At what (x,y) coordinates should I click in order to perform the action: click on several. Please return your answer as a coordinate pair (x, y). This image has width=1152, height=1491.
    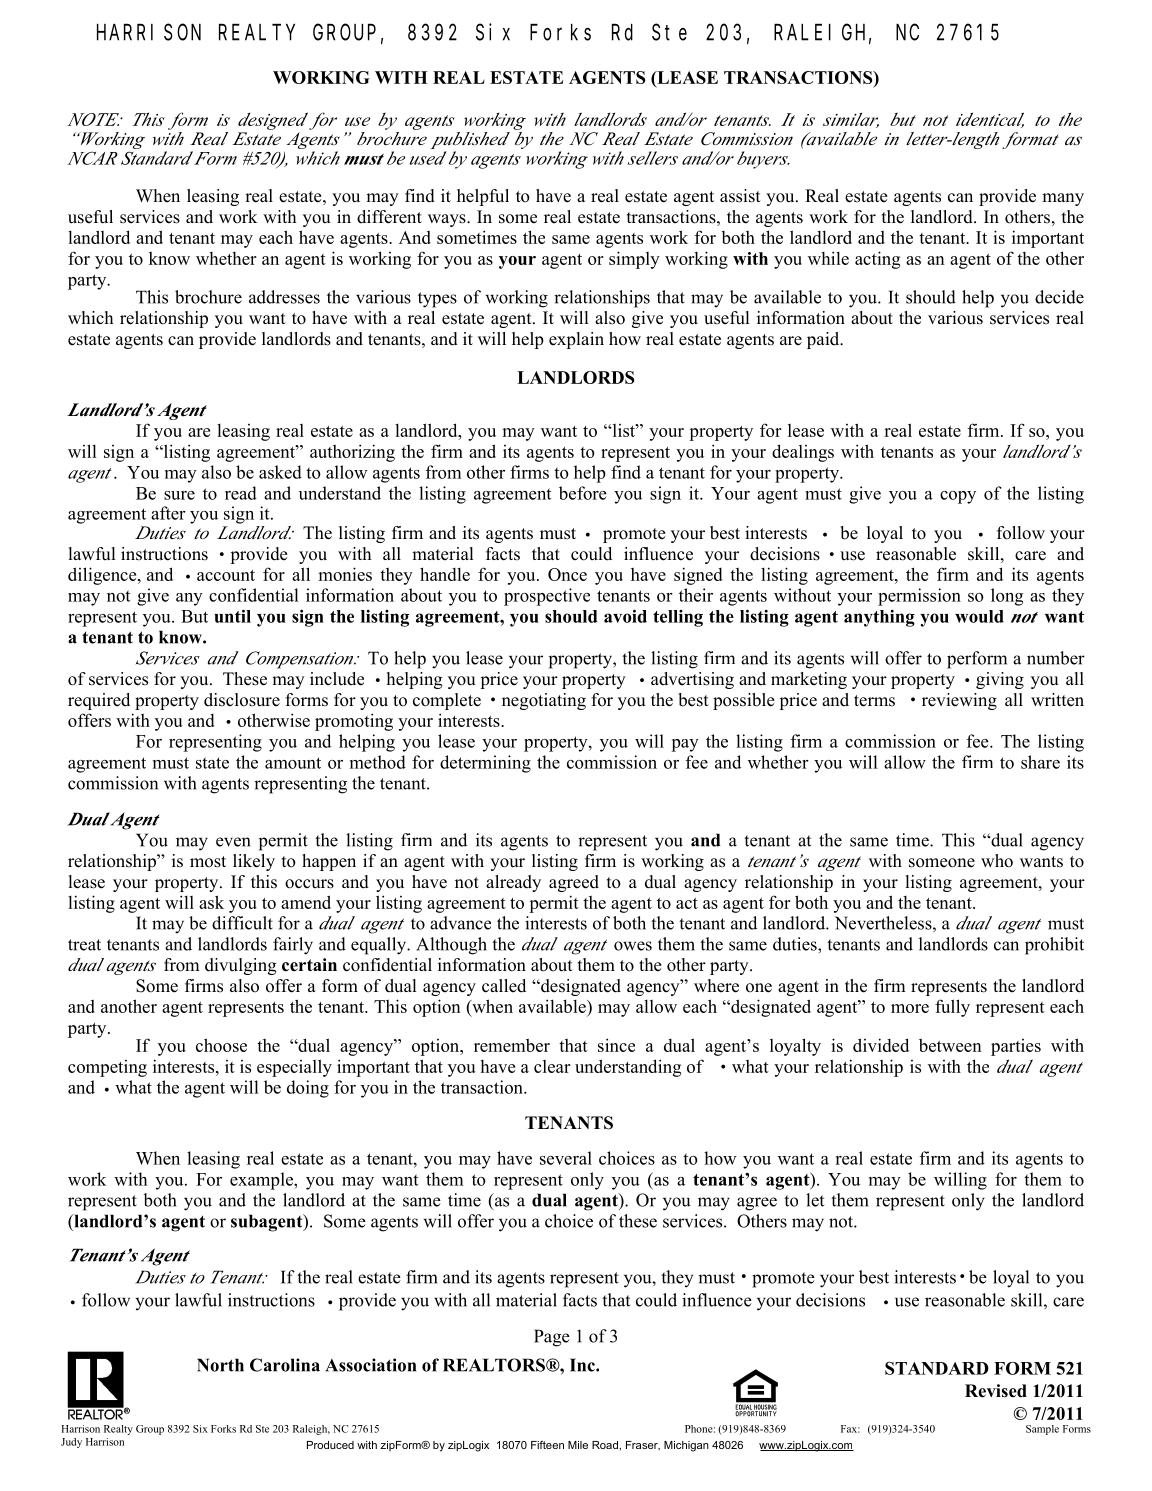
    Looking at the image, I should click on (566, 1158).
